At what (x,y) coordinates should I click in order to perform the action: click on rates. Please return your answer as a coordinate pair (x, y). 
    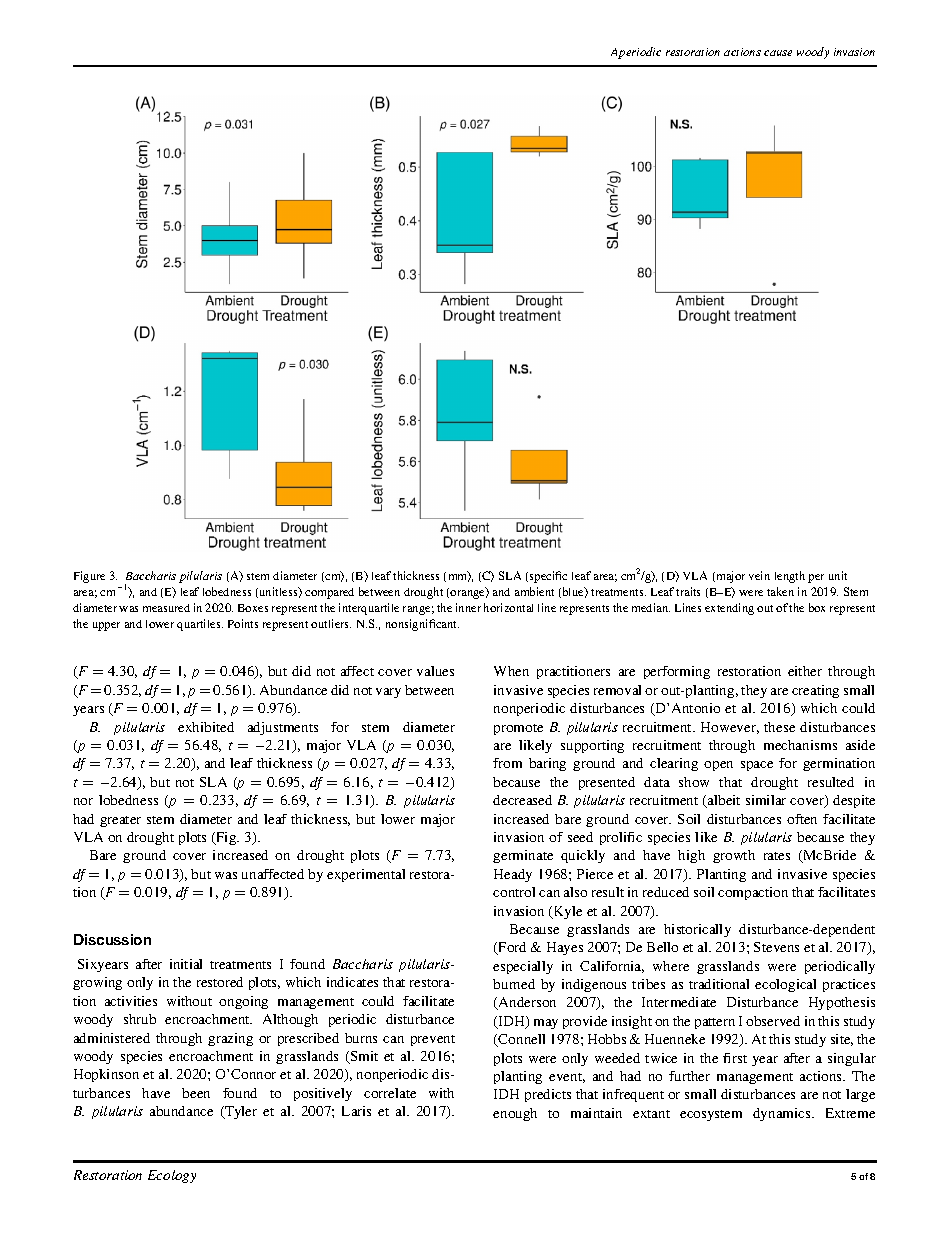
    Looking at the image, I should click on (777, 856).
